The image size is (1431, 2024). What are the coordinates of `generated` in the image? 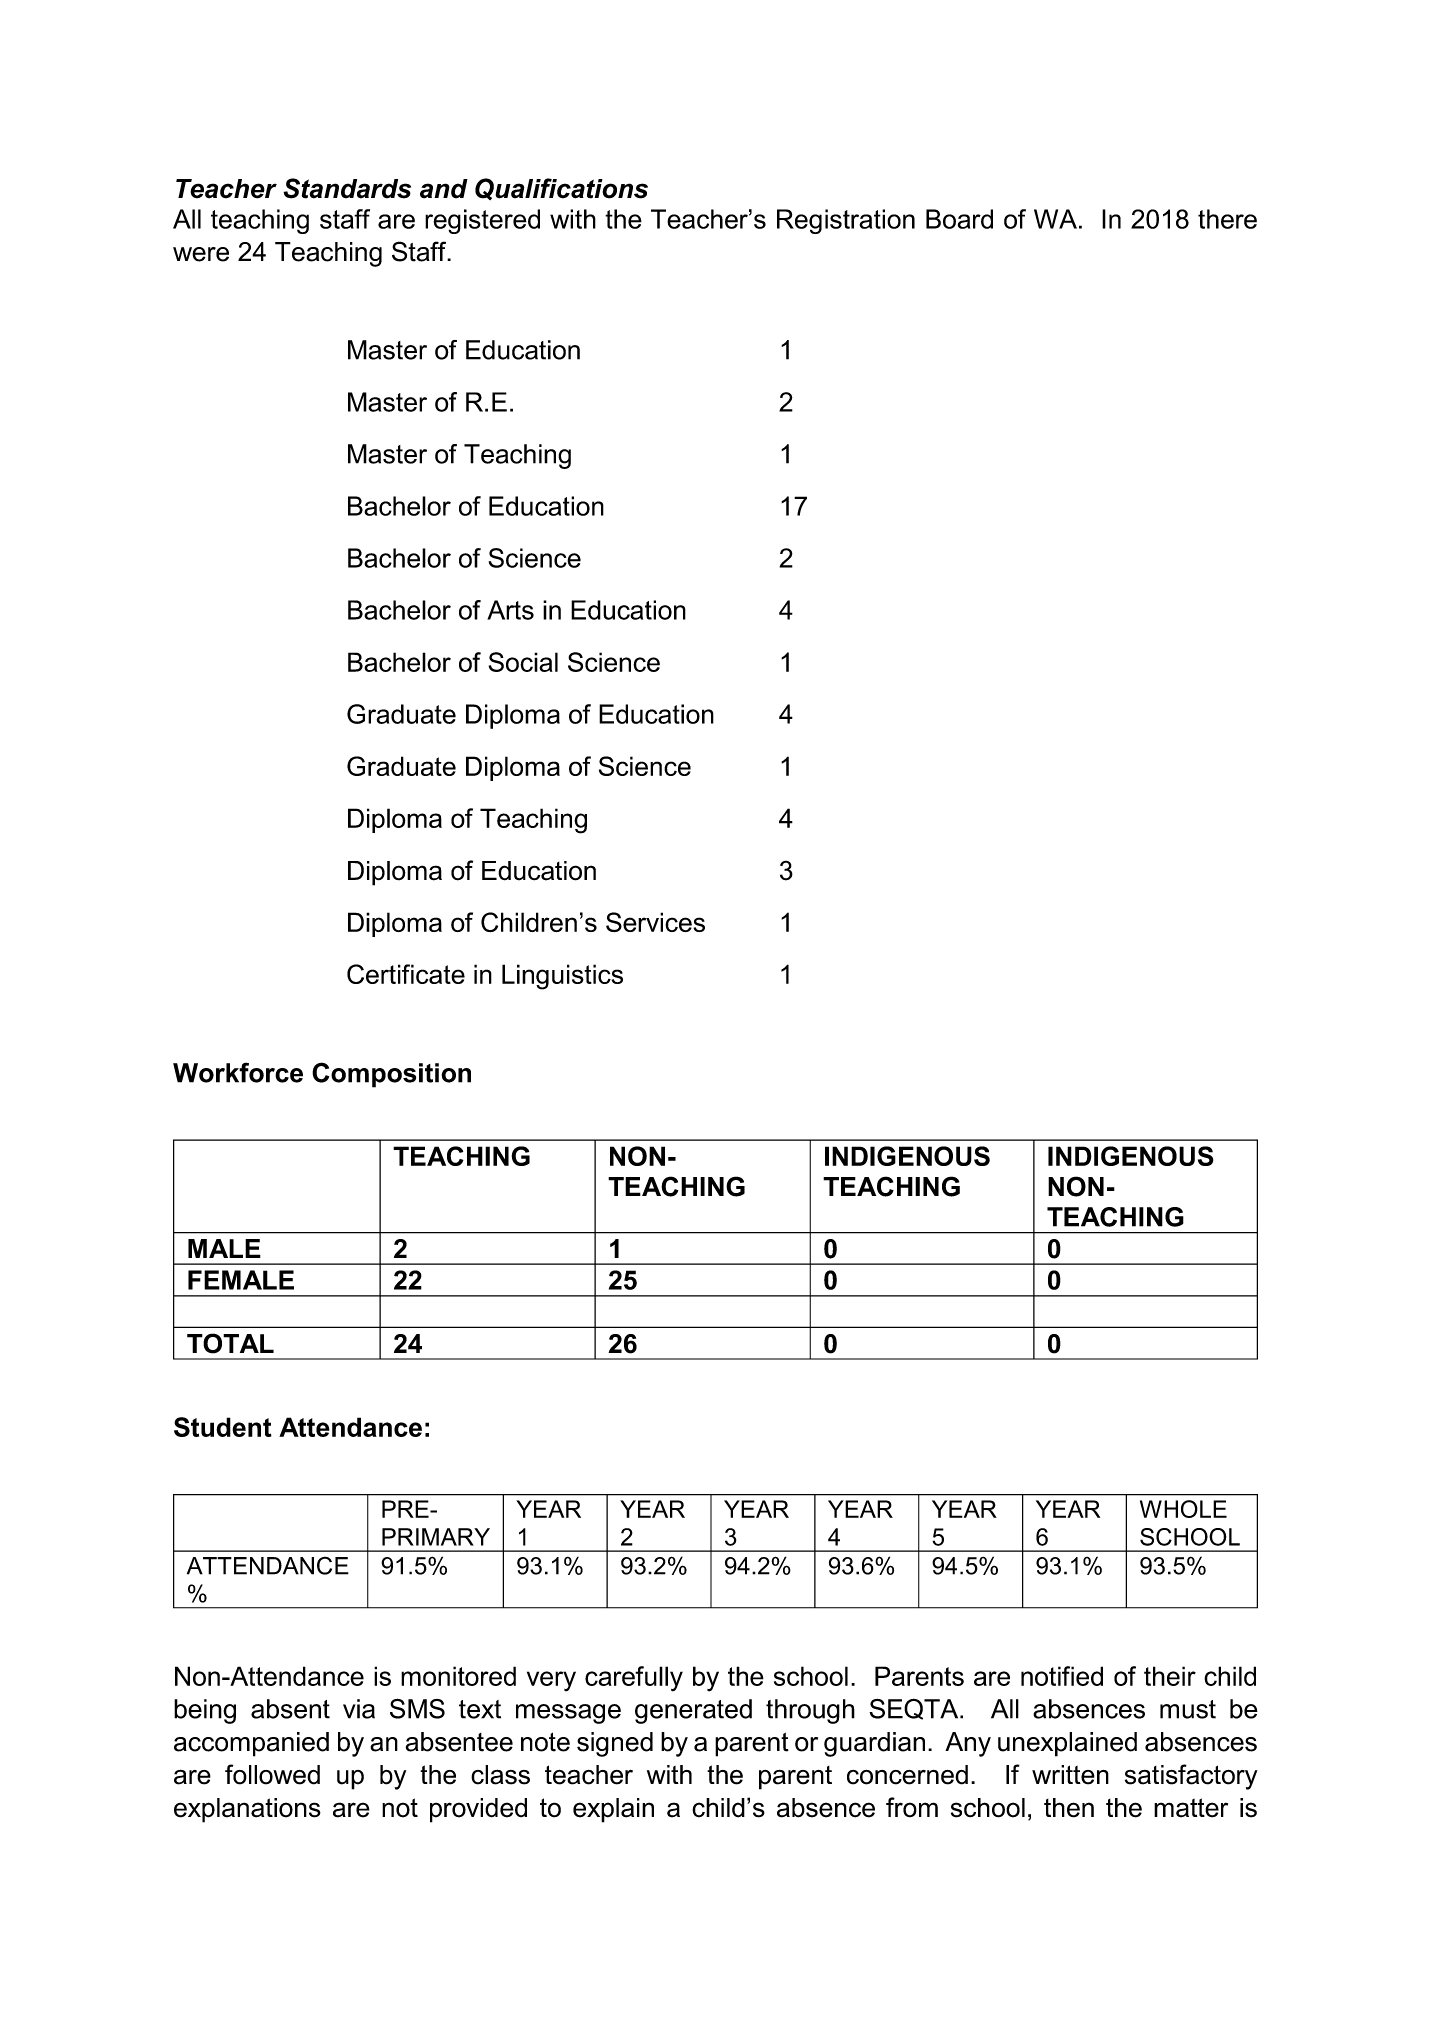 It's located at (693, 1711).
